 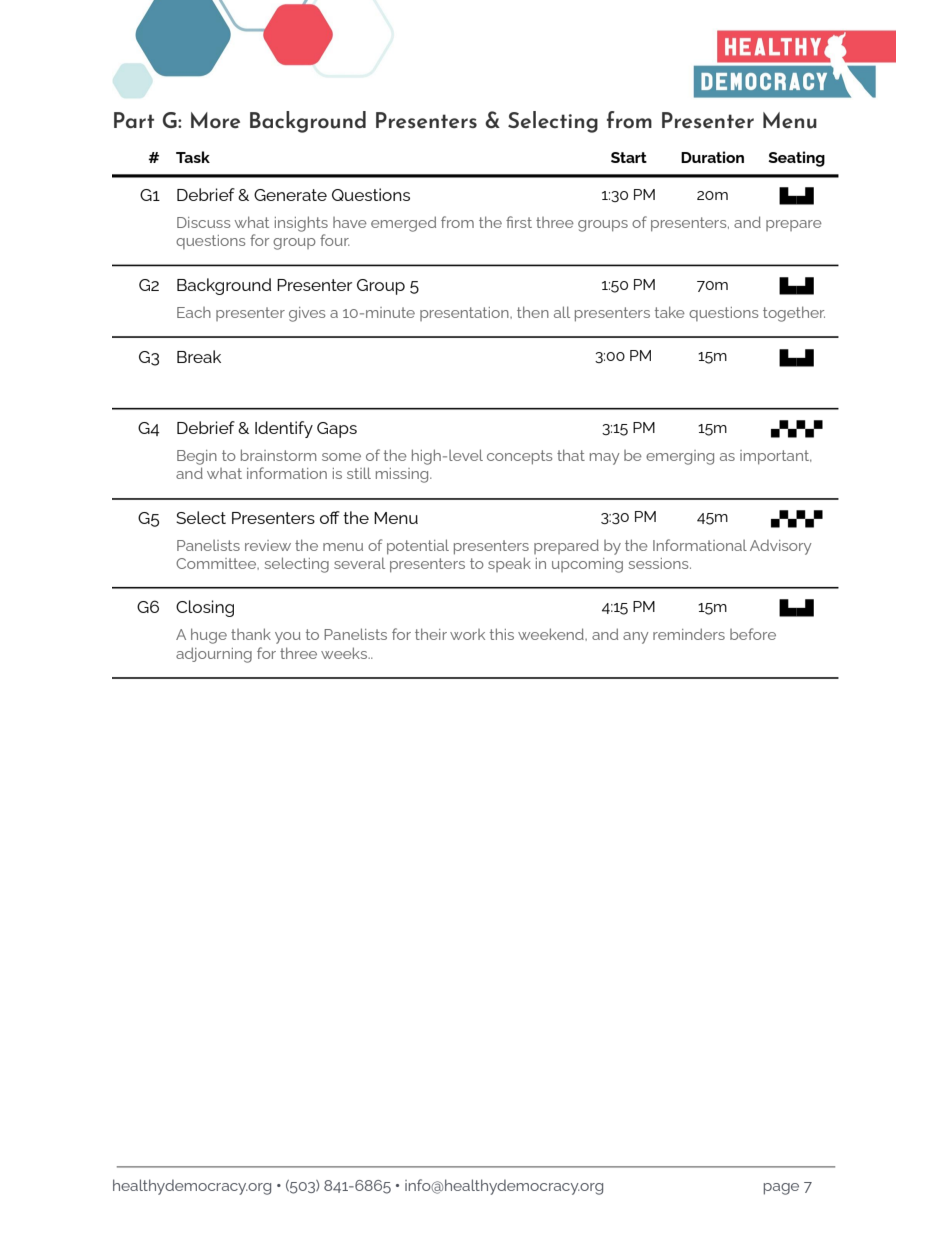 I want to click on adjourning, so click(x=214, y=655).
